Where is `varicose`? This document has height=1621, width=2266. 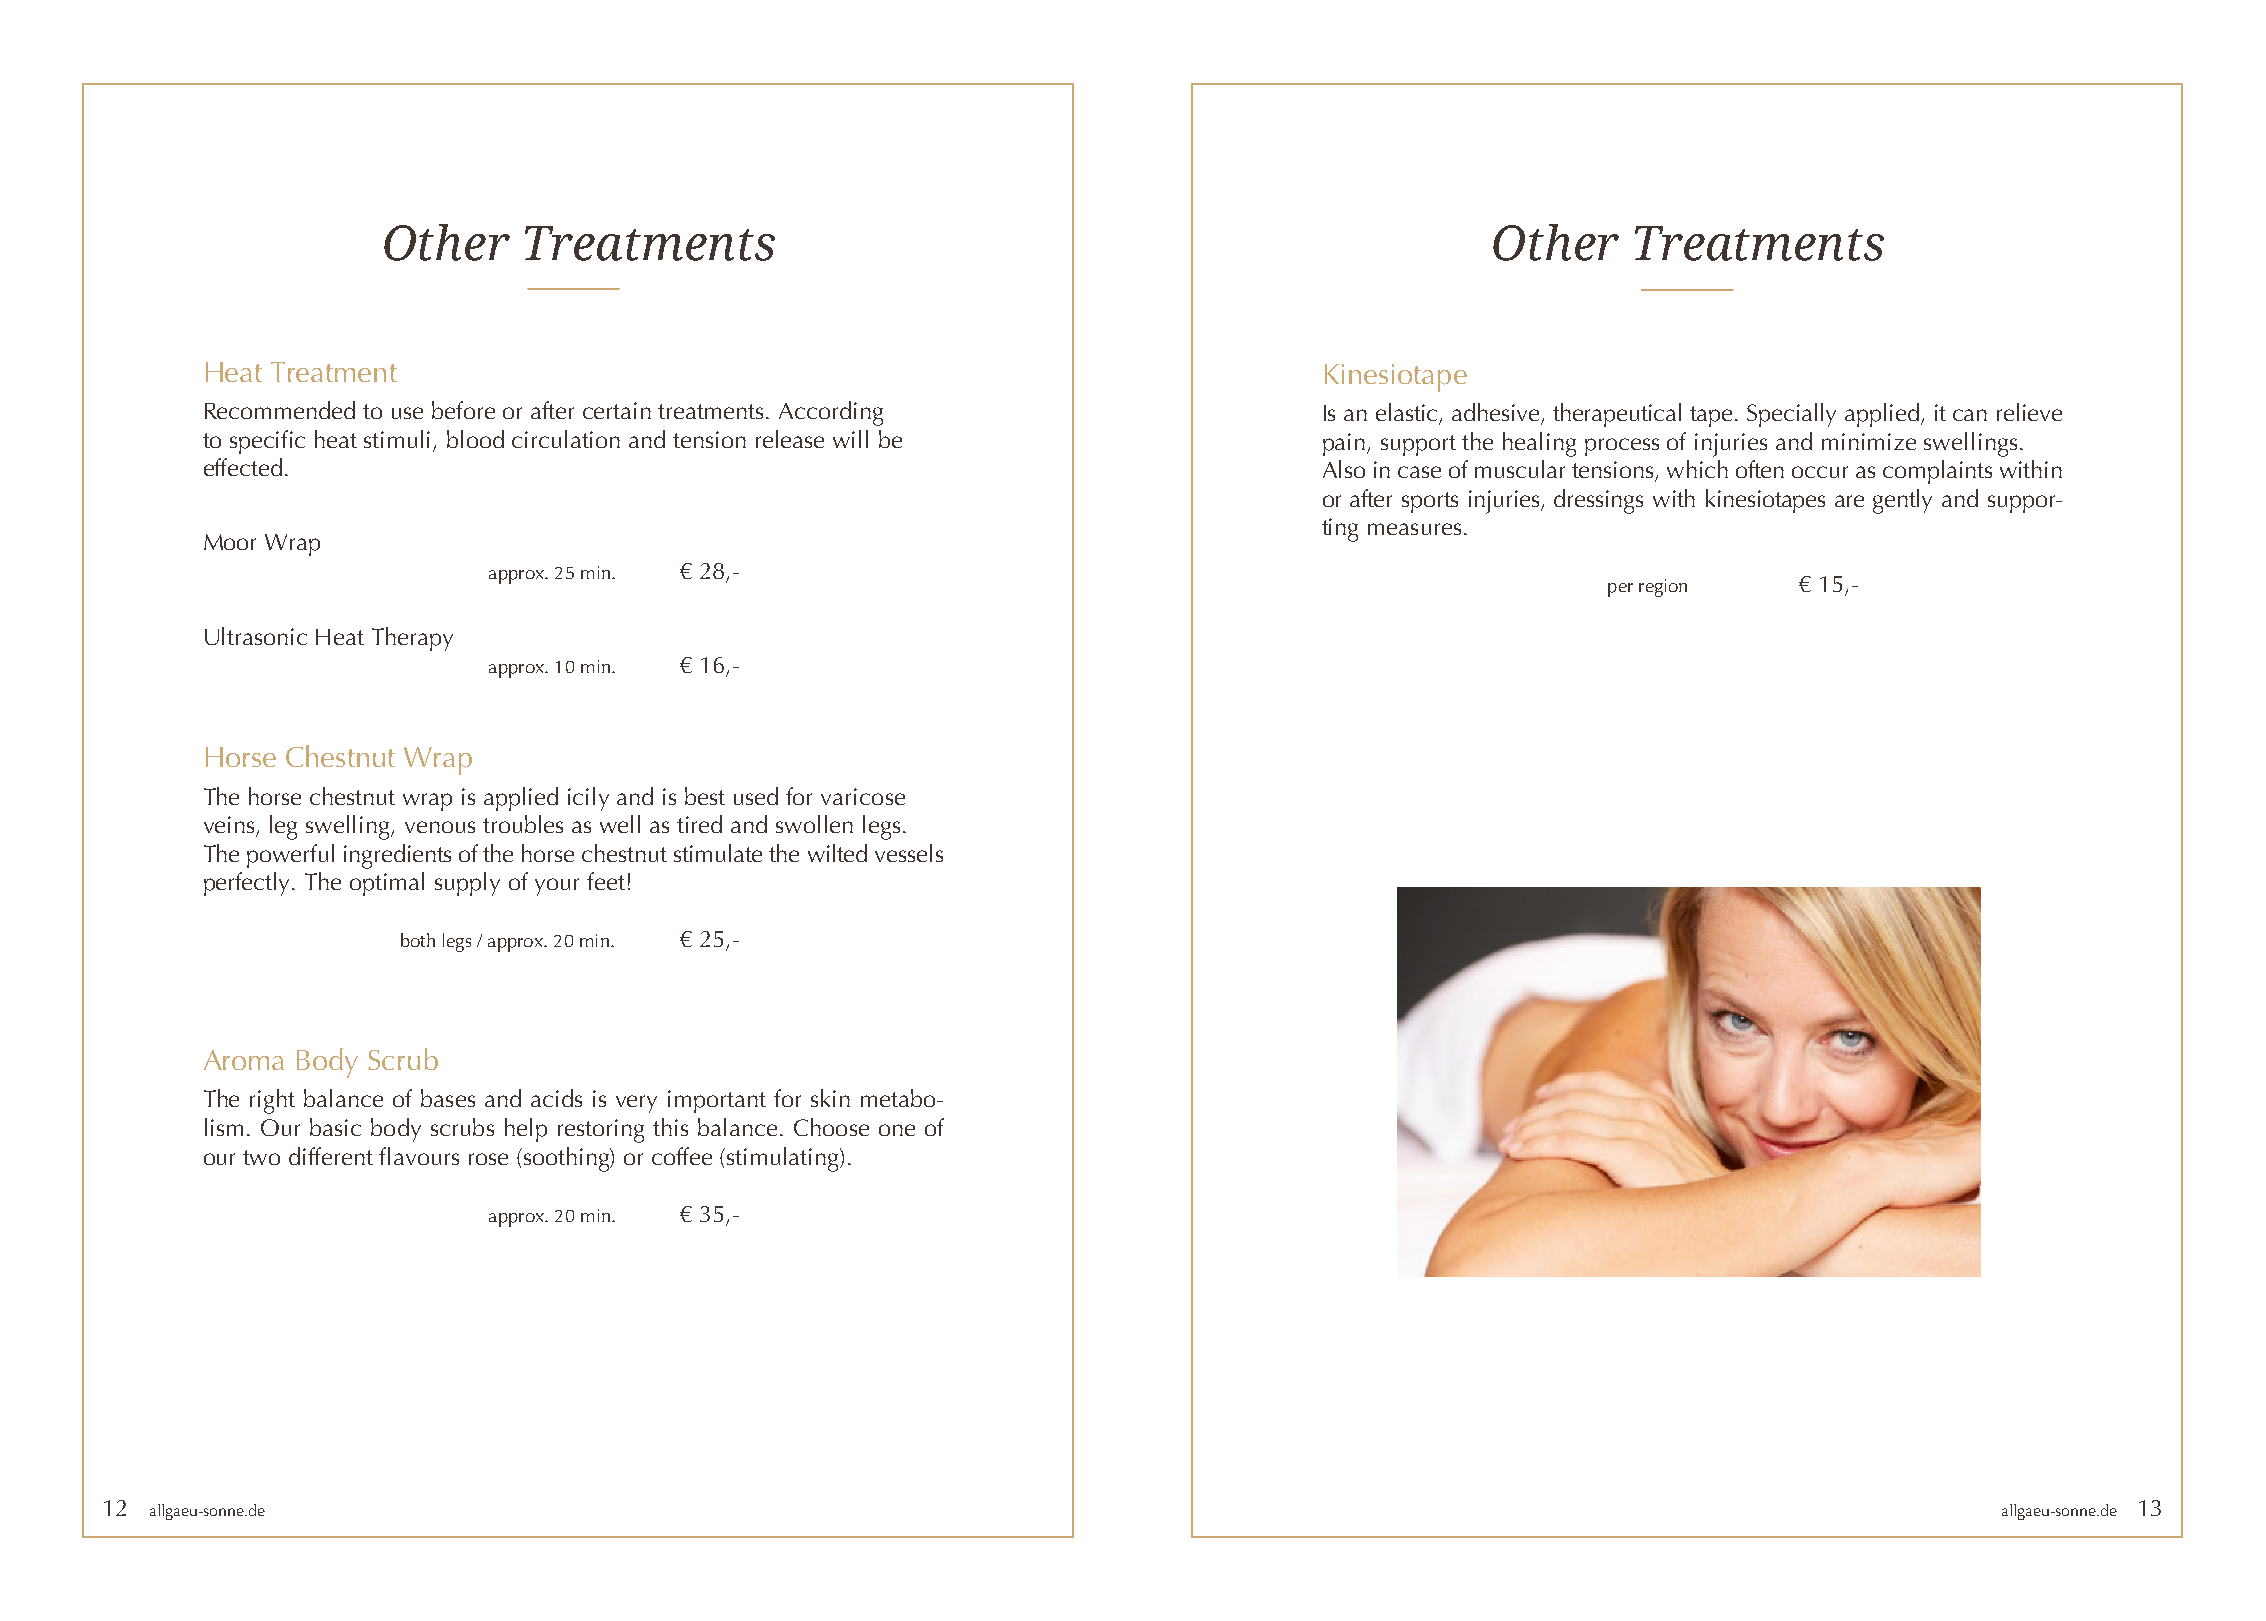 varicose is located at coordinates (863, 796).
